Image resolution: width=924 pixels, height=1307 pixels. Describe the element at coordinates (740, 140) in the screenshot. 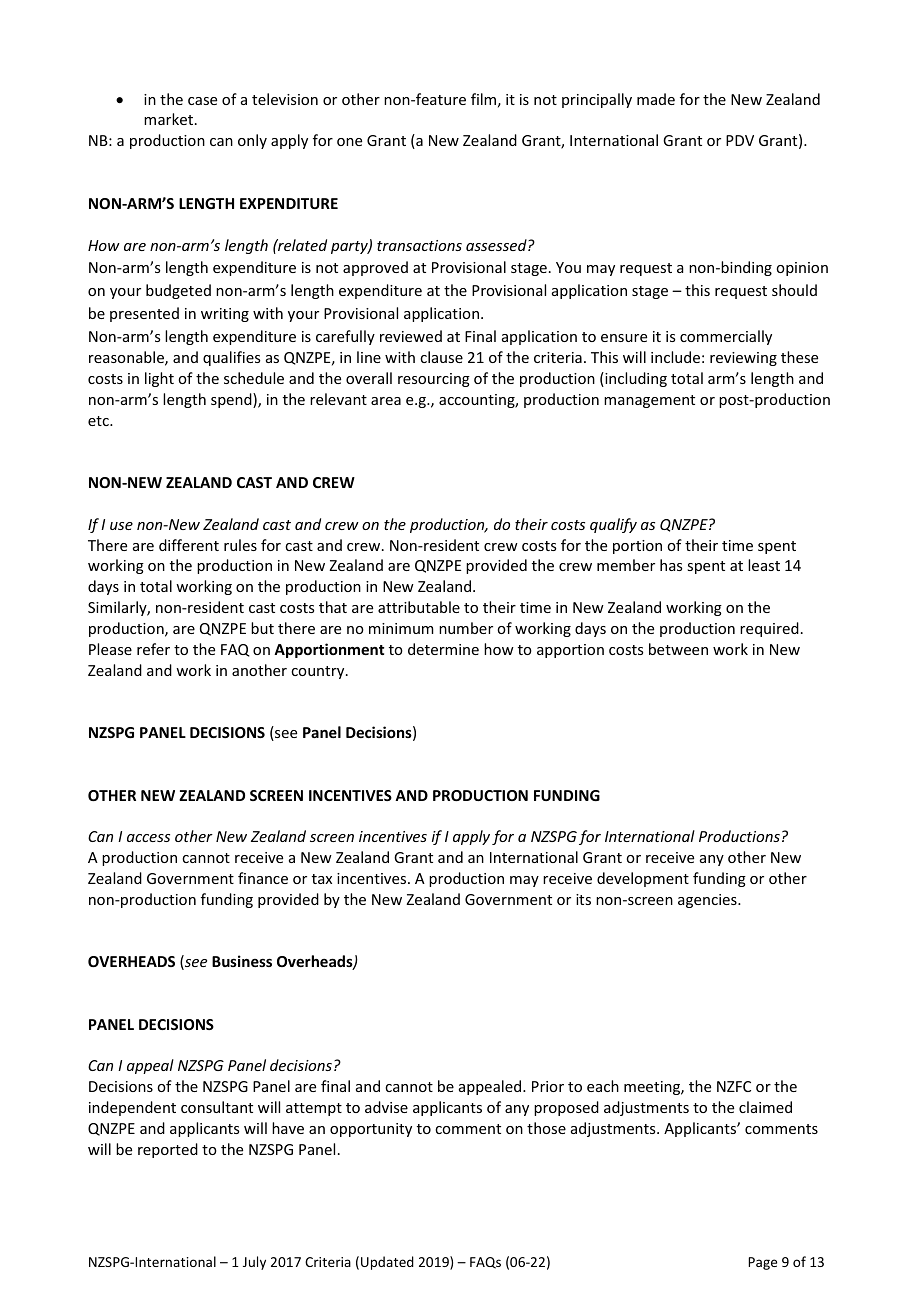

I see `PDV` at that location.
